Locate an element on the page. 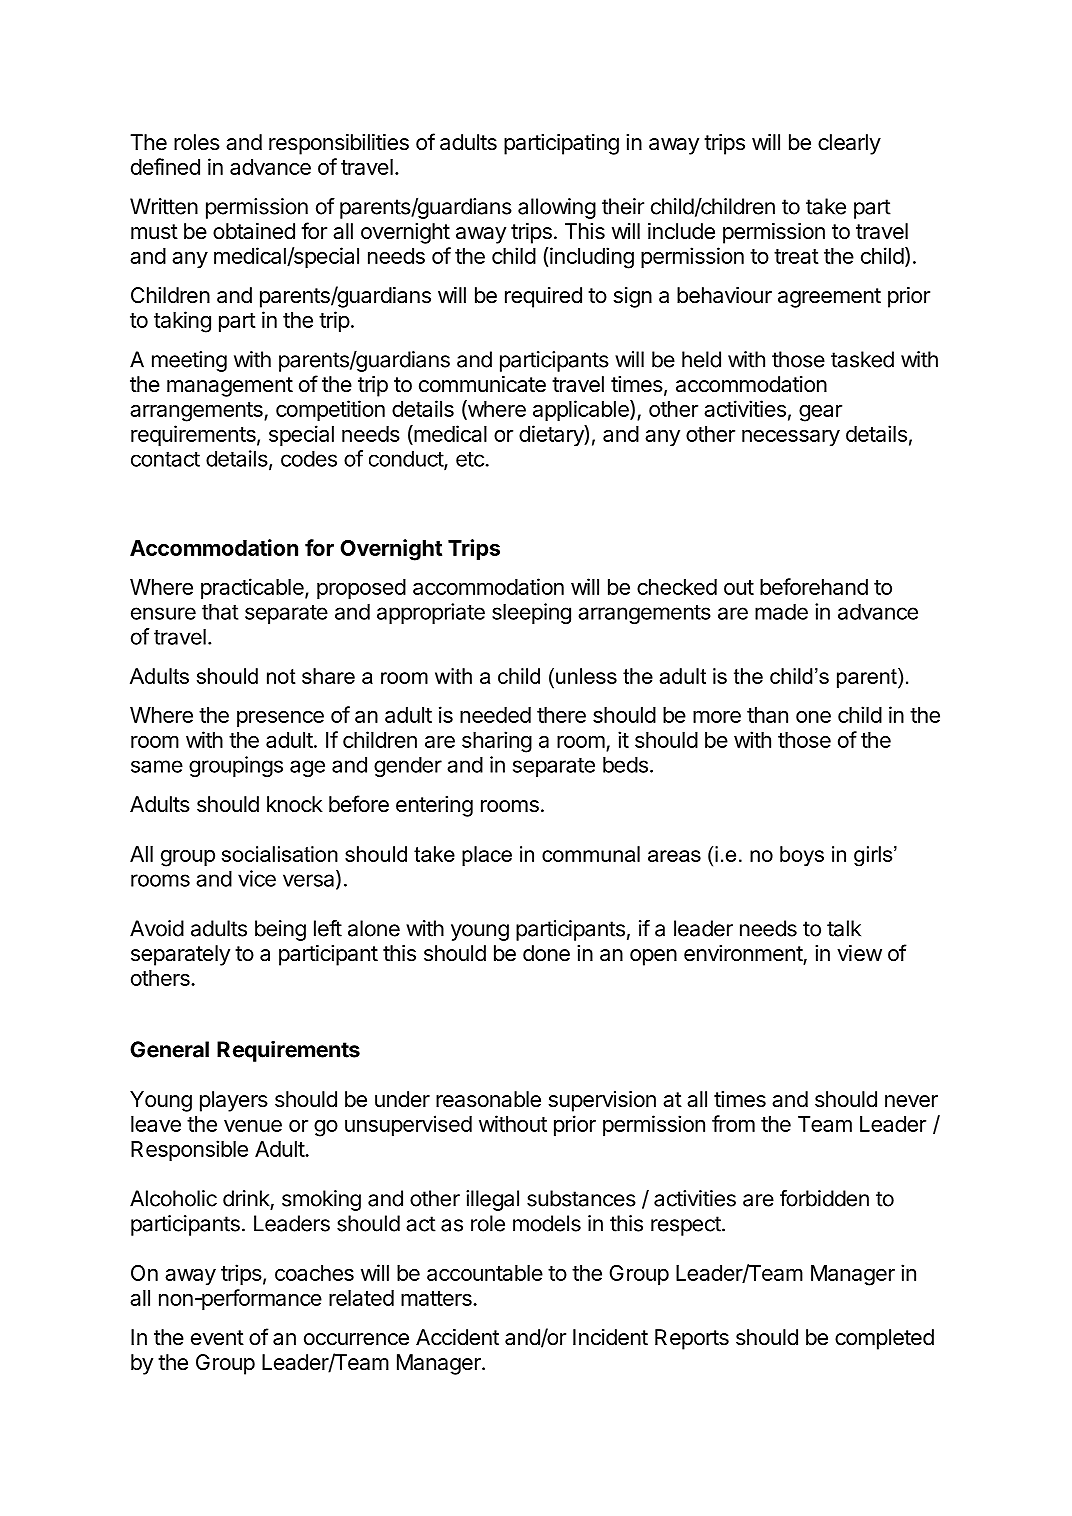 This page has height=1516, width=1072. event is located at coordinates (217, 1338).
